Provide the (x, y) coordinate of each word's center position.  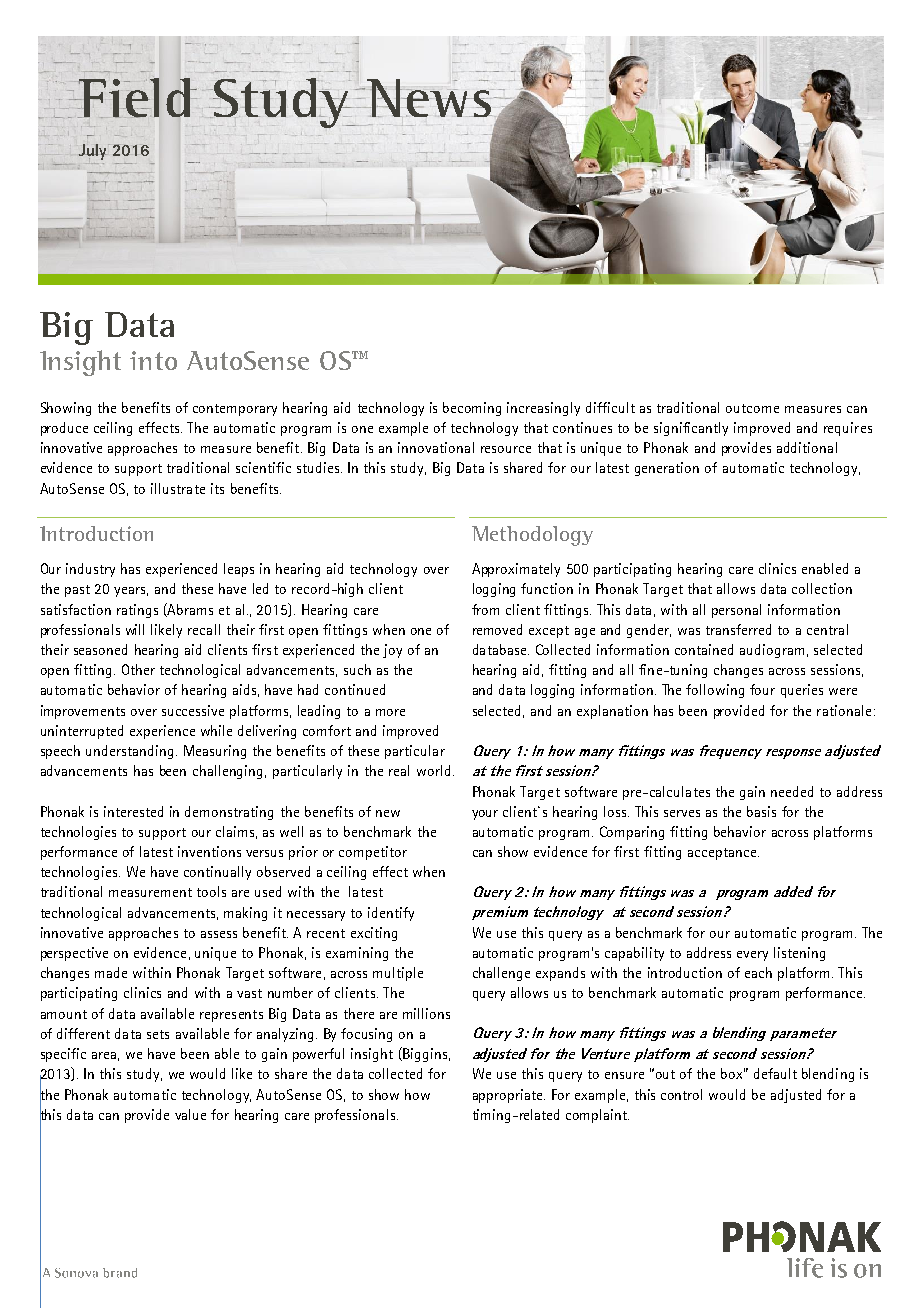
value (190, 1114)
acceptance (723, 854)
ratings (137, 611)
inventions (209, 851)
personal (736, 611)
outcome (752, 408)
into (153, 360)
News (428, 98)
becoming (472, 409)
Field (134, 98)
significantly (691, 429)
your (485, 815)
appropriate (509, 1096)
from (485, 609)
